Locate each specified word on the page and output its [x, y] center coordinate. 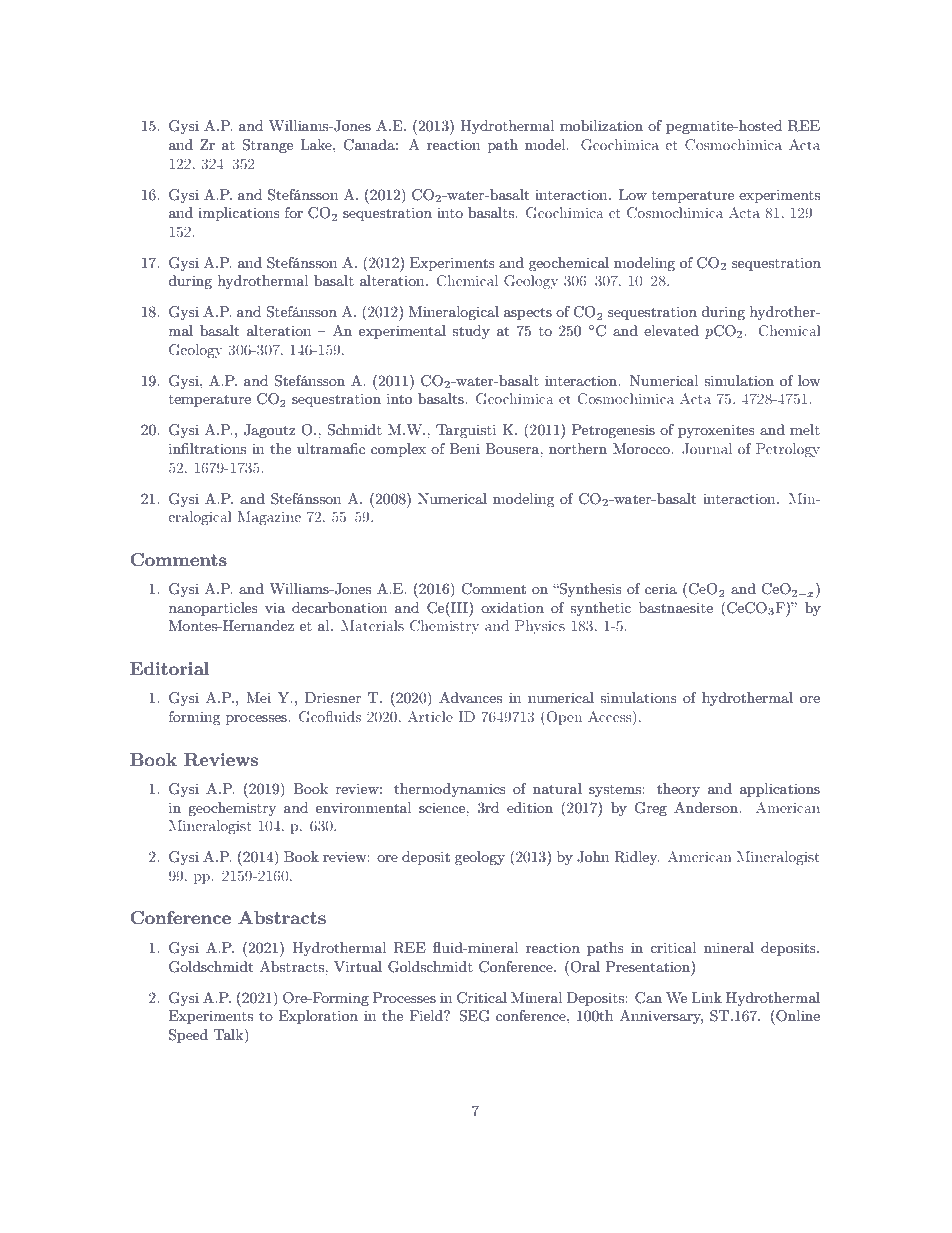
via [275, 608]
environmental [363, 807]
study [471, 332]
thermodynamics [450, 790]
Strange [267, 146]
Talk [230, 1036]
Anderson [707, 807]
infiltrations [207, 448]
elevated [671, 330]
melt [805, 429]
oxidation [512, 607]
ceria [661, 588]
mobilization [601, 125]
